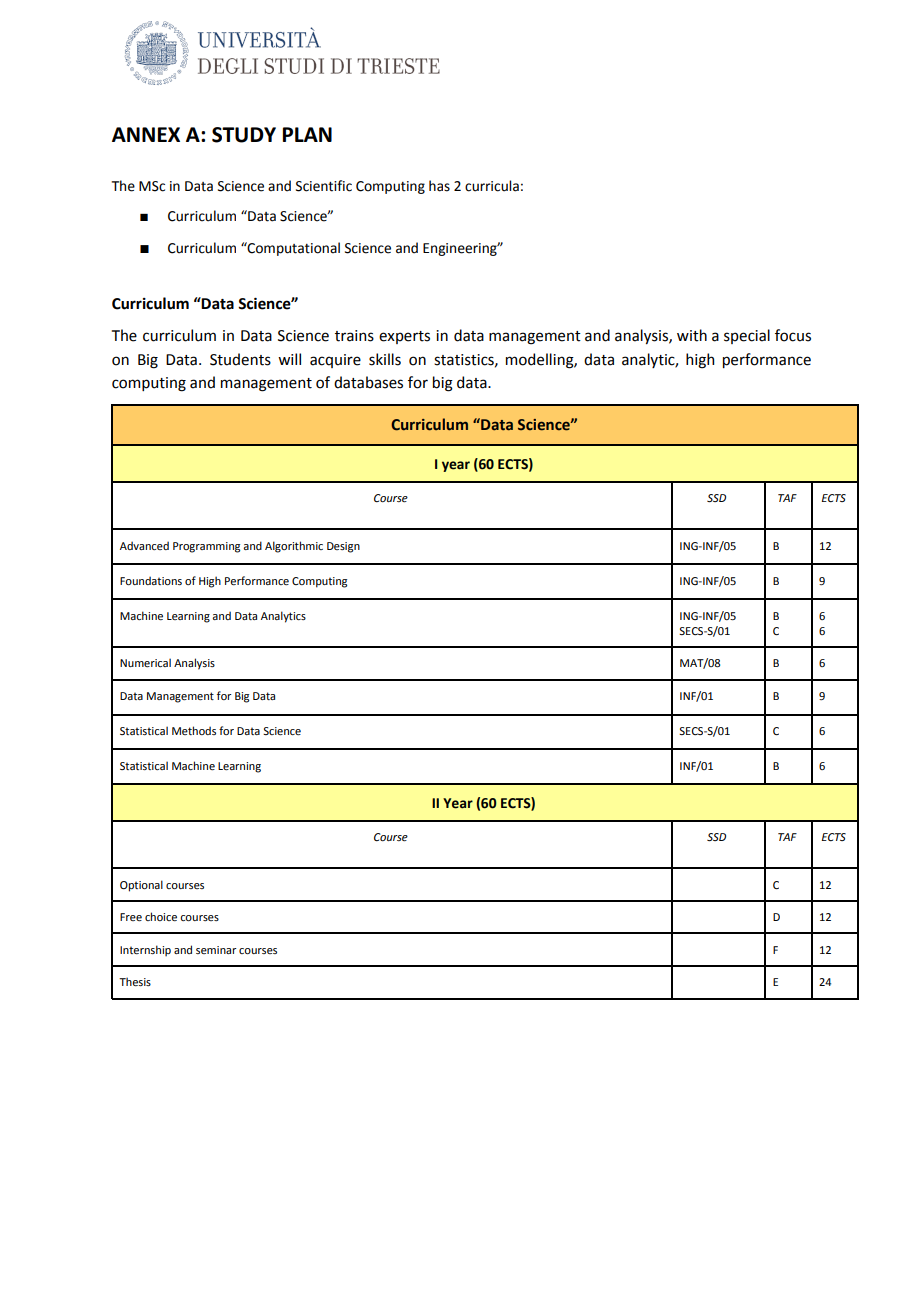 The width and height of the screenshot is (924, 1308). Describe the element at coordinates (244, 135) in the screenshot. I see `STUDY` at that location.
